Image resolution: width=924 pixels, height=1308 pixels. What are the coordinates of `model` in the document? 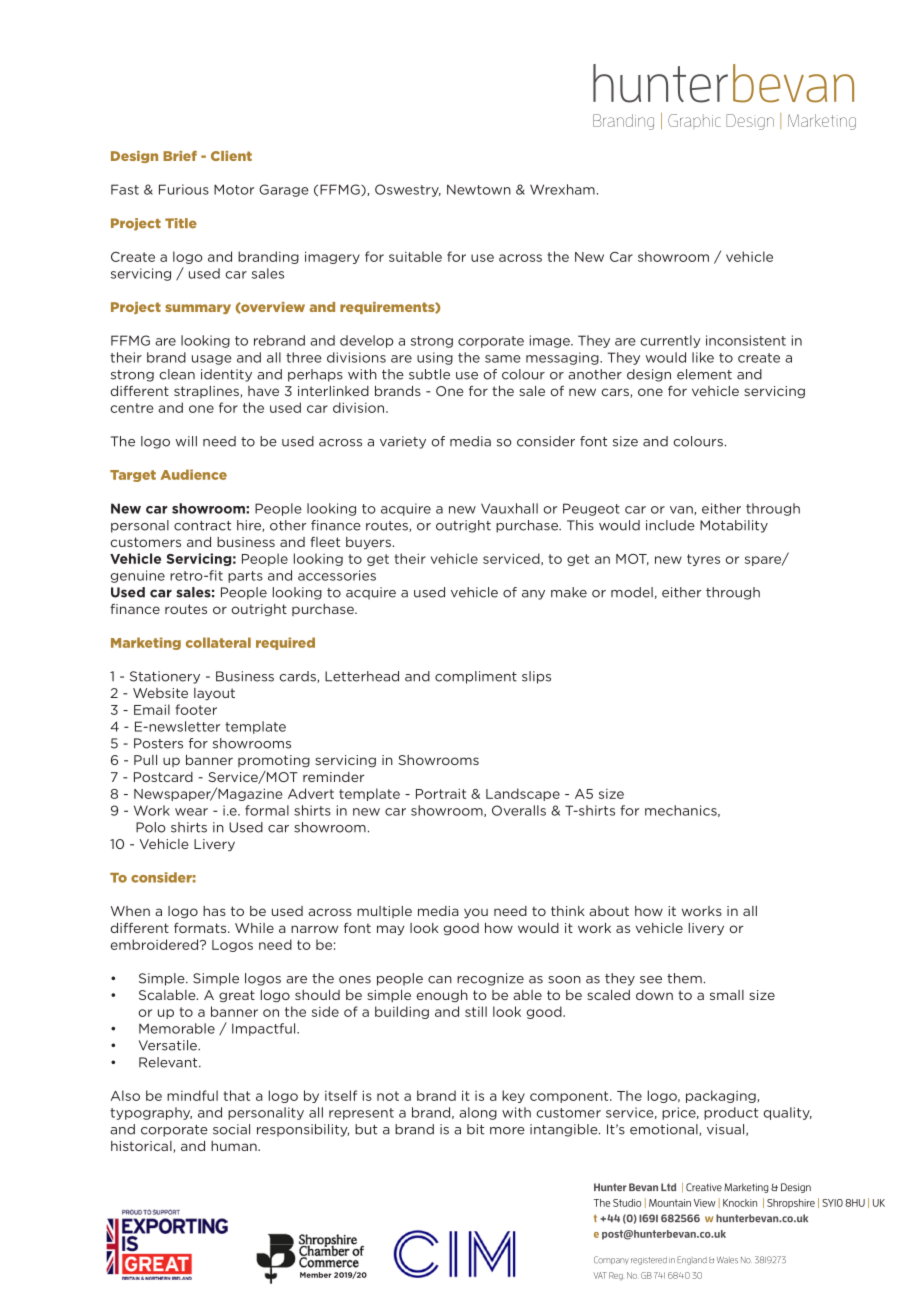 It's located at (632, 592).
